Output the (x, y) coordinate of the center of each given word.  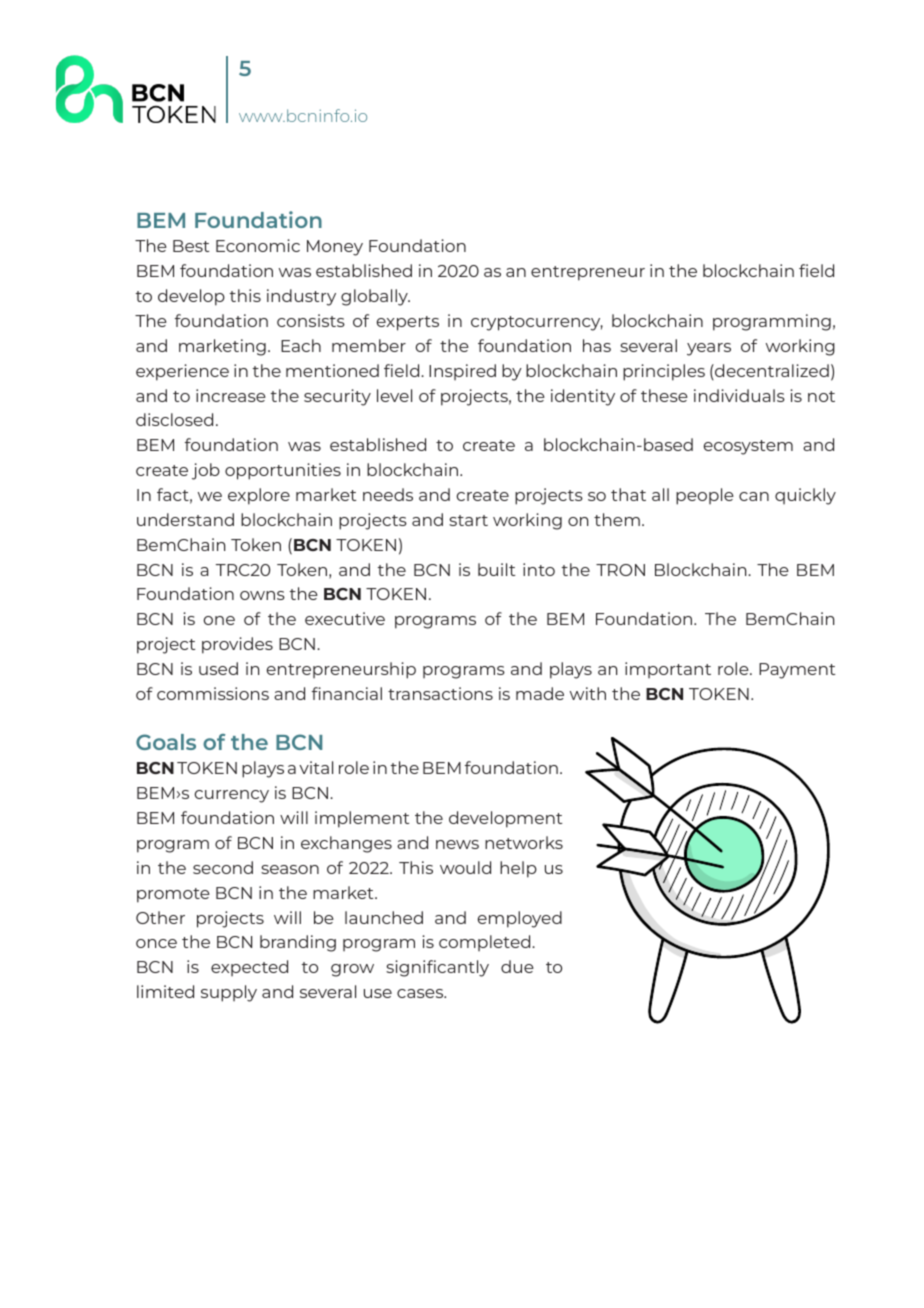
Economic (258, 245)
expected (249, 968)
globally (375, 297)
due (517, 966)
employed (520, 919)
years (709, 349)
